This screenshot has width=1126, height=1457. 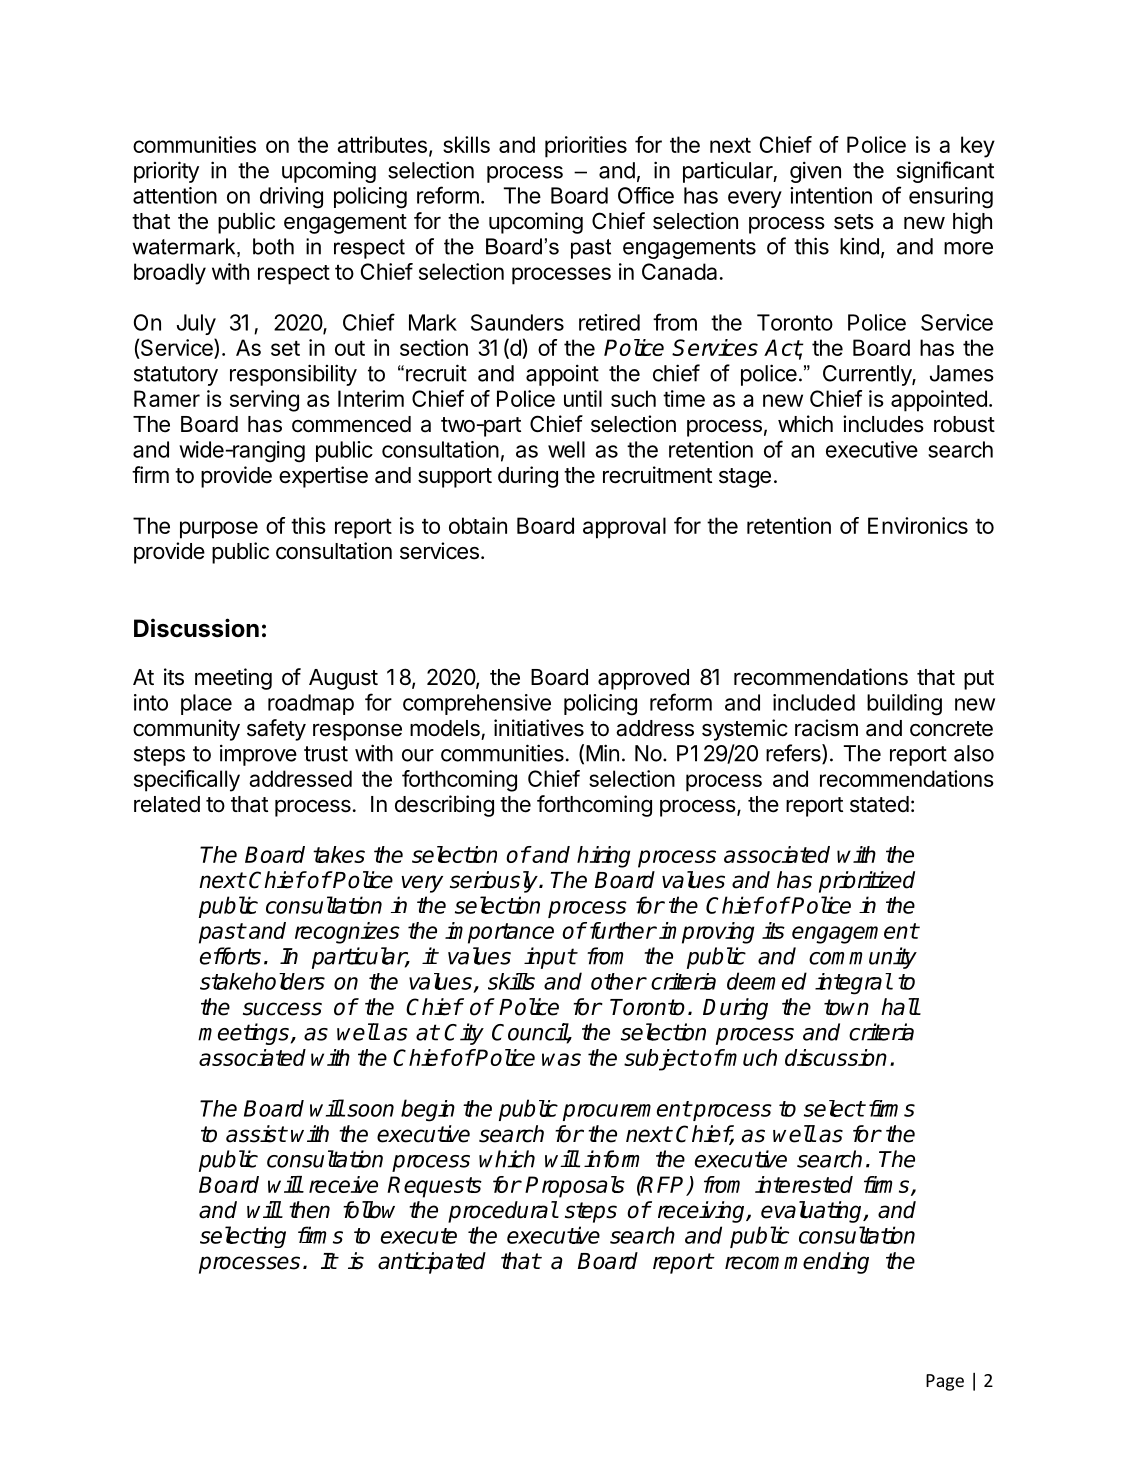 I want to click on priorities, so click(x=586, y=147).
